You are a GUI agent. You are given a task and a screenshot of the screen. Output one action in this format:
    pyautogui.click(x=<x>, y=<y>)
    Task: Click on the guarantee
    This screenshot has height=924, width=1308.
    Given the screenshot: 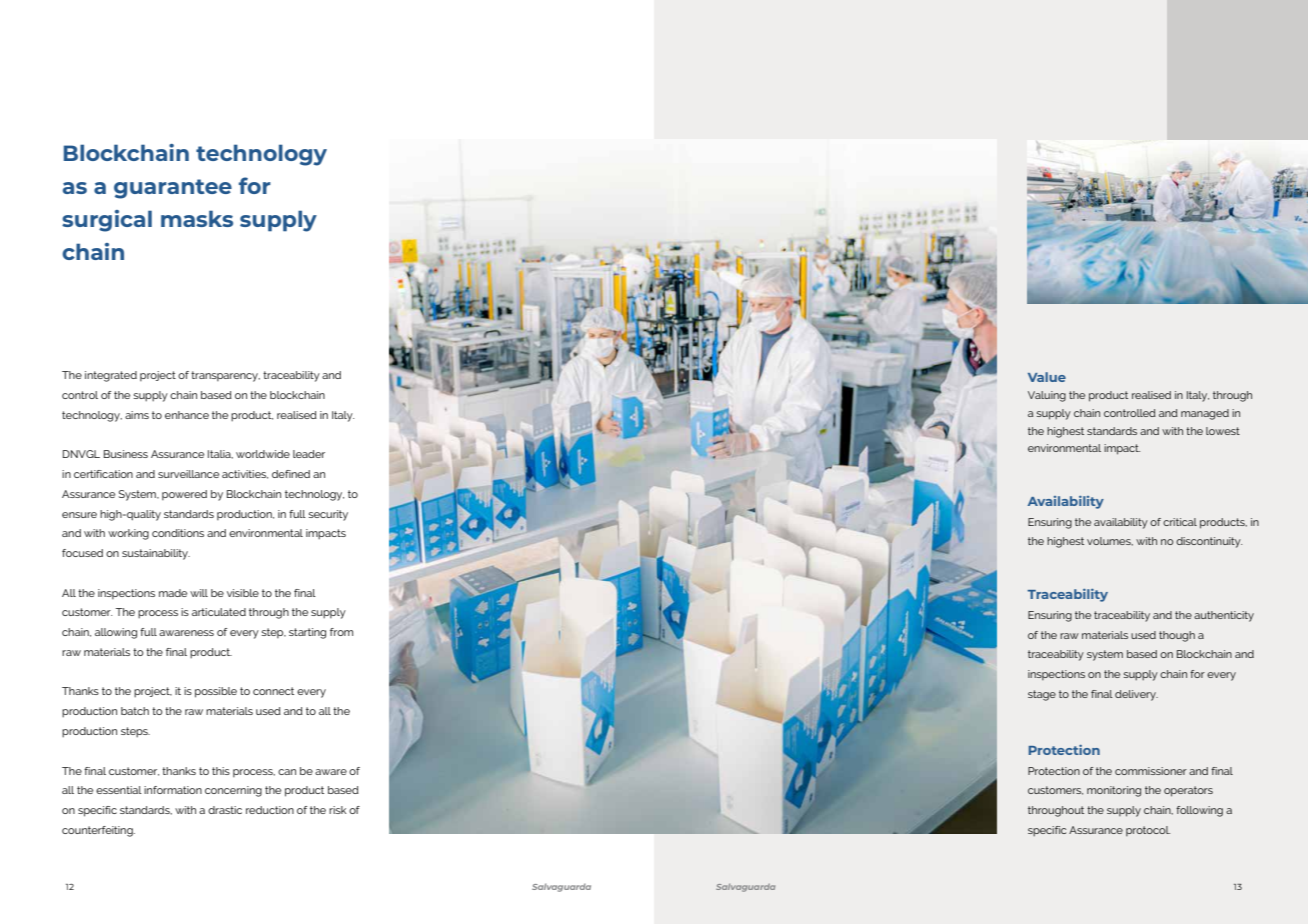 What is the action you would take?
    pyautogui.click(x=173, y=189)
